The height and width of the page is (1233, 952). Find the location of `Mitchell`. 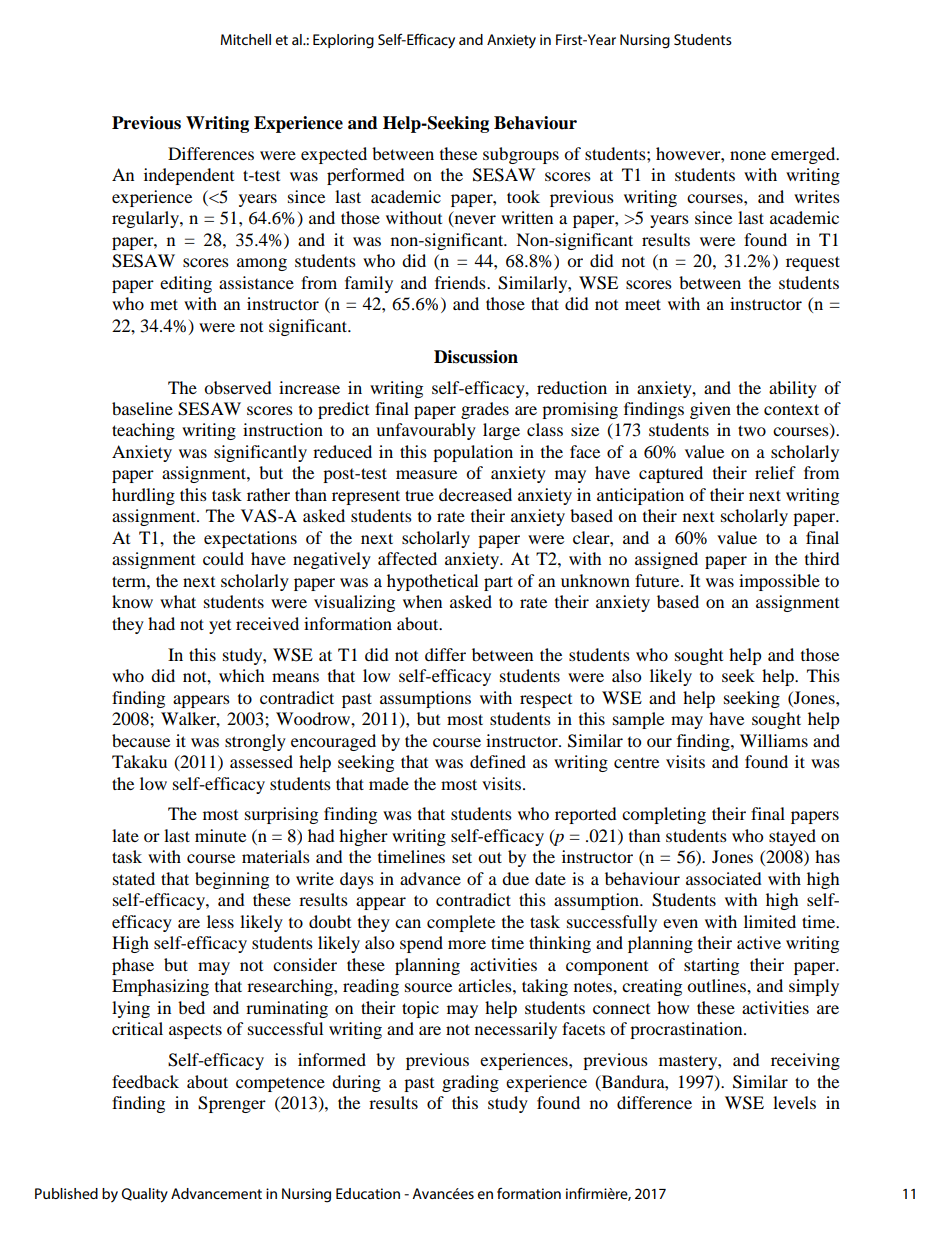

Mitchell is located at coordinates (246, 39).
